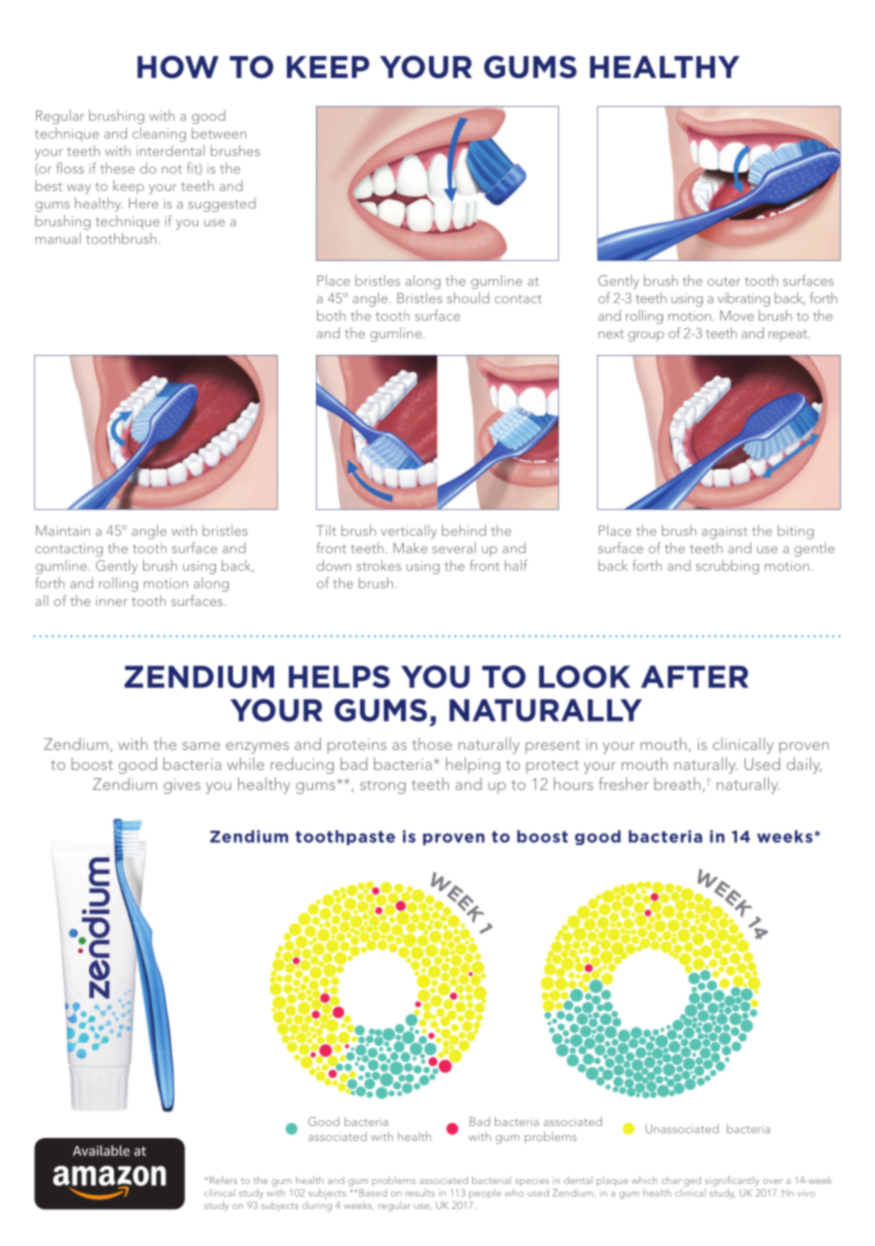 The width and height of the document is (875, 1246). What do you see at coordinates (724, 281) in the document?
I see `outer` at bounding box center [724, 281].
